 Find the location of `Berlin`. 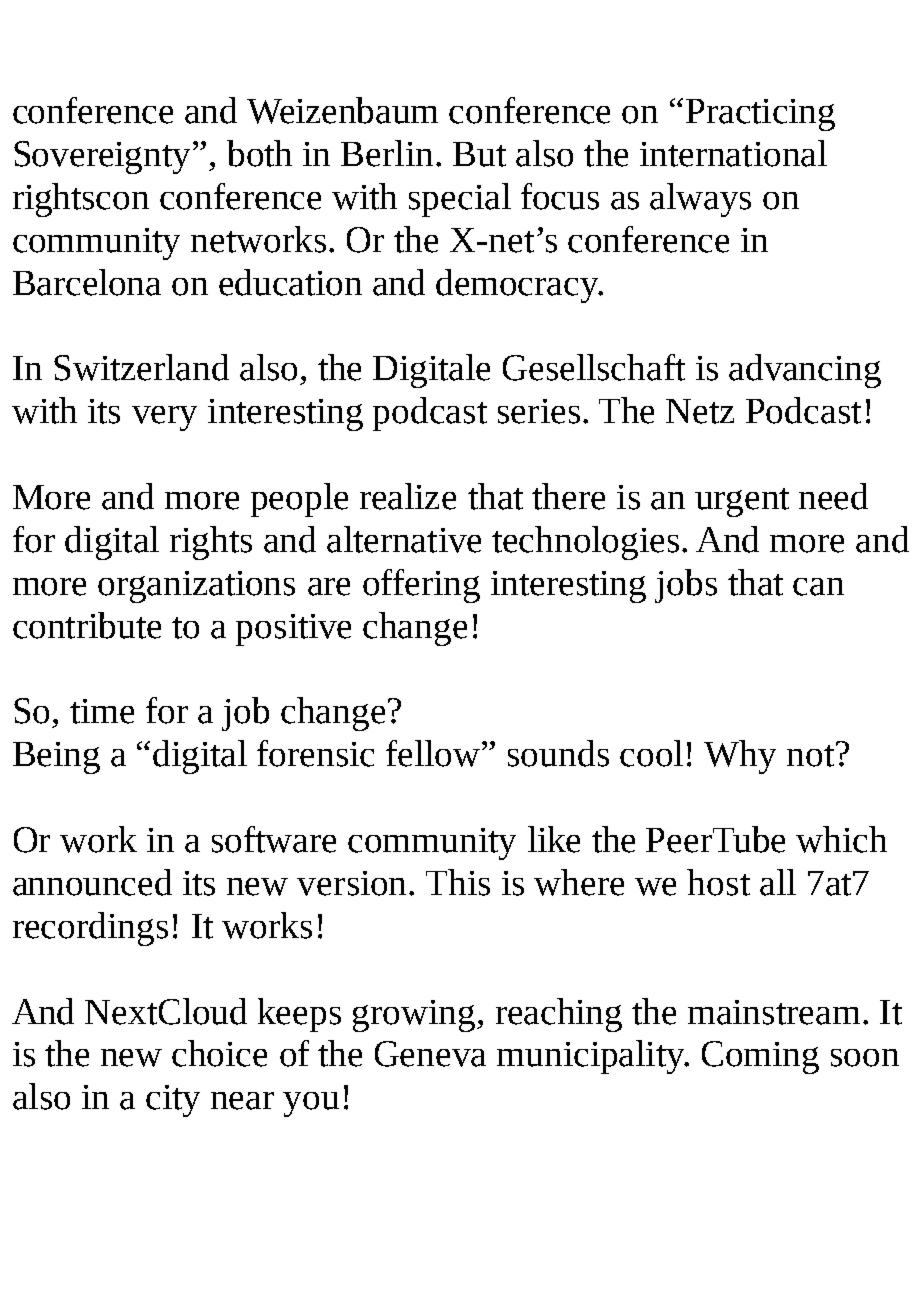

Berlin is located at coordinates (387, 153).
